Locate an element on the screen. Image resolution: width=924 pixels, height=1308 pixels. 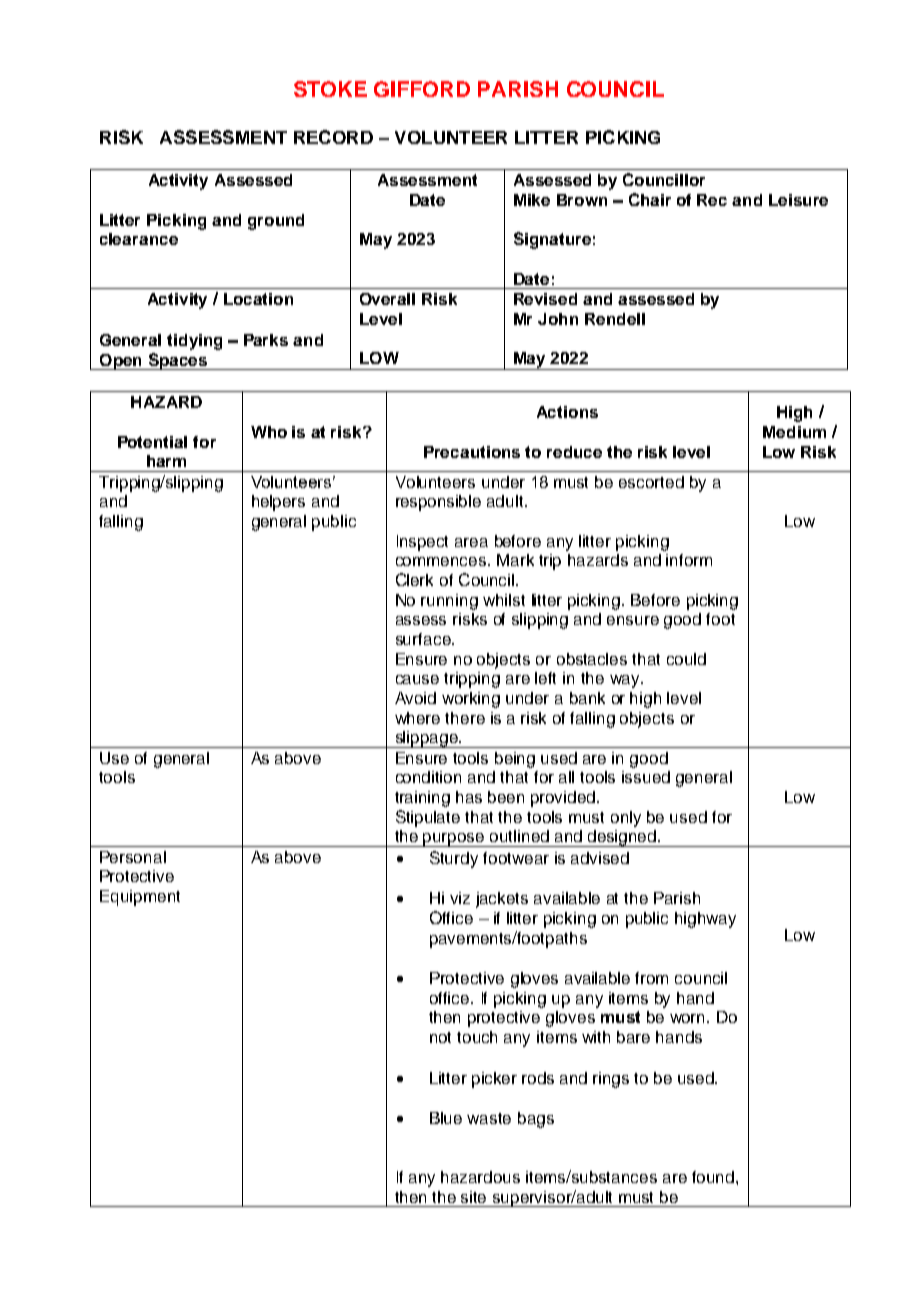
Chair is located at coordinates (650, 199).
